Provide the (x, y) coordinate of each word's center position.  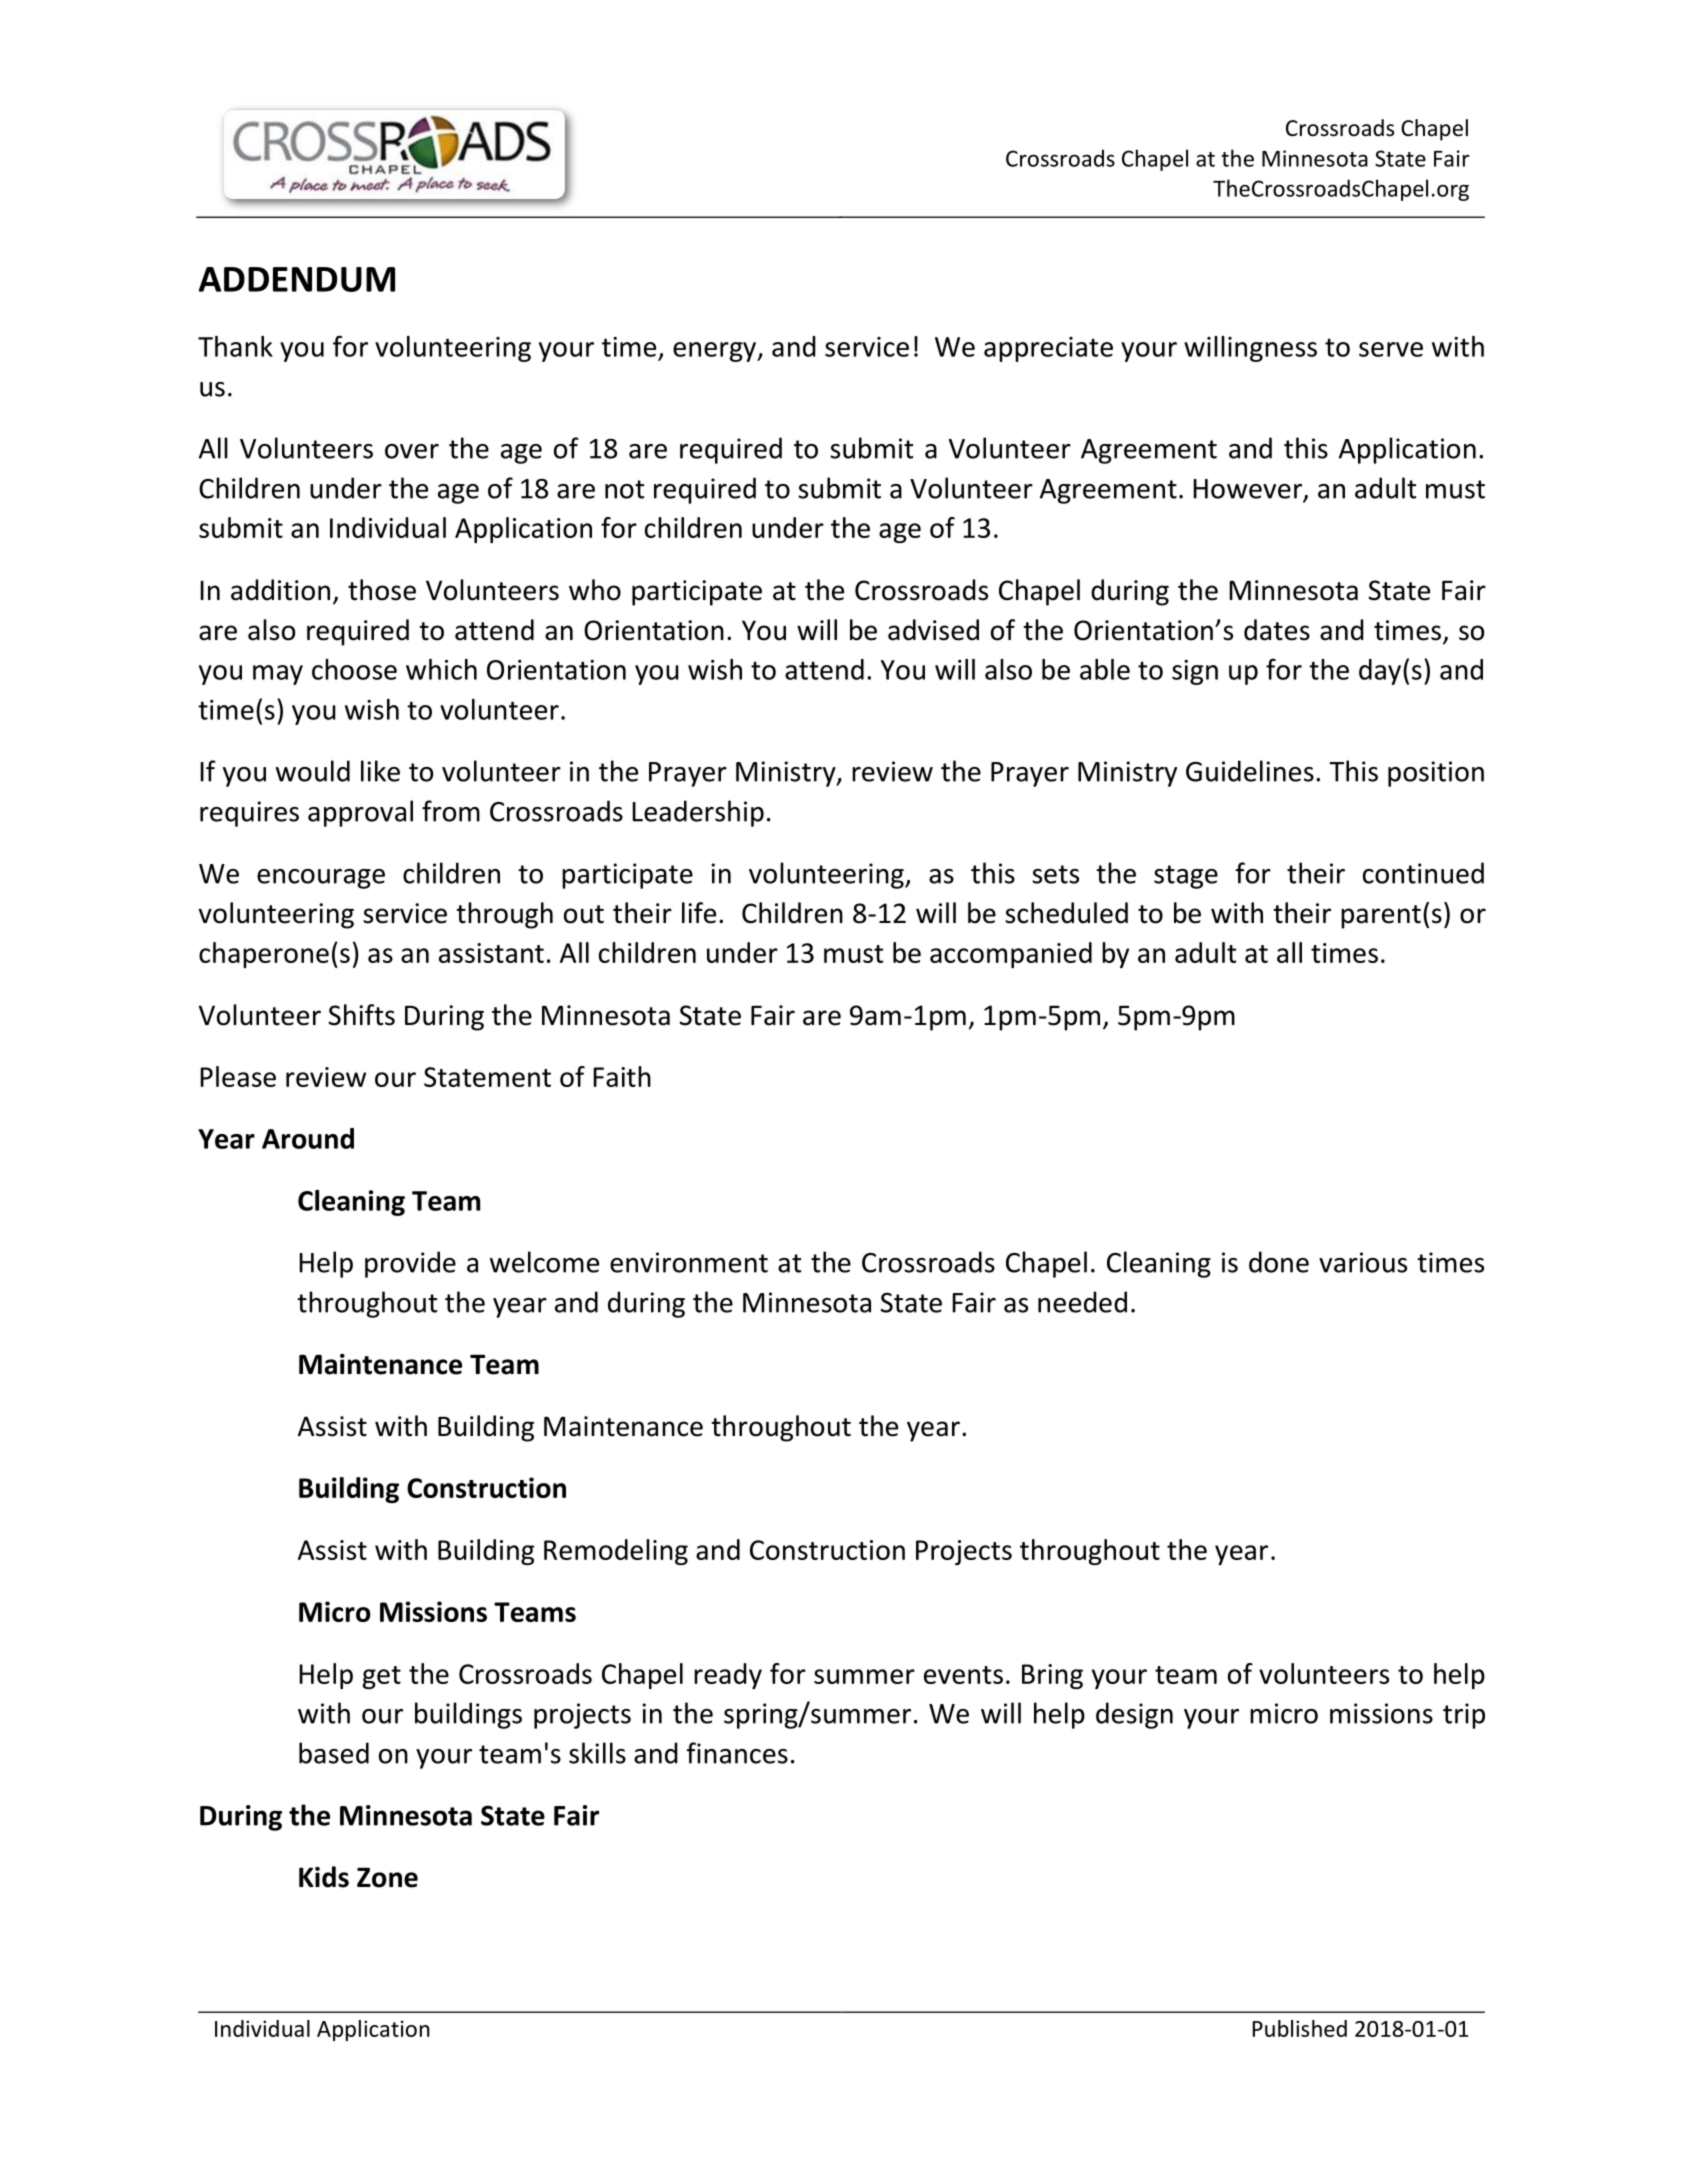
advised (933, 630)
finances (737, 1753)
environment (689, 1262)
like (380, 771)
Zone (387, 1878)
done (1279, 1262)
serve (1391, 349)
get (381, 1677)
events (963, 1675)
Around (308, 1138)
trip (1464, 1716)
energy (716, 352)
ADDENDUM (296, 279)
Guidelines (1250, 771)
